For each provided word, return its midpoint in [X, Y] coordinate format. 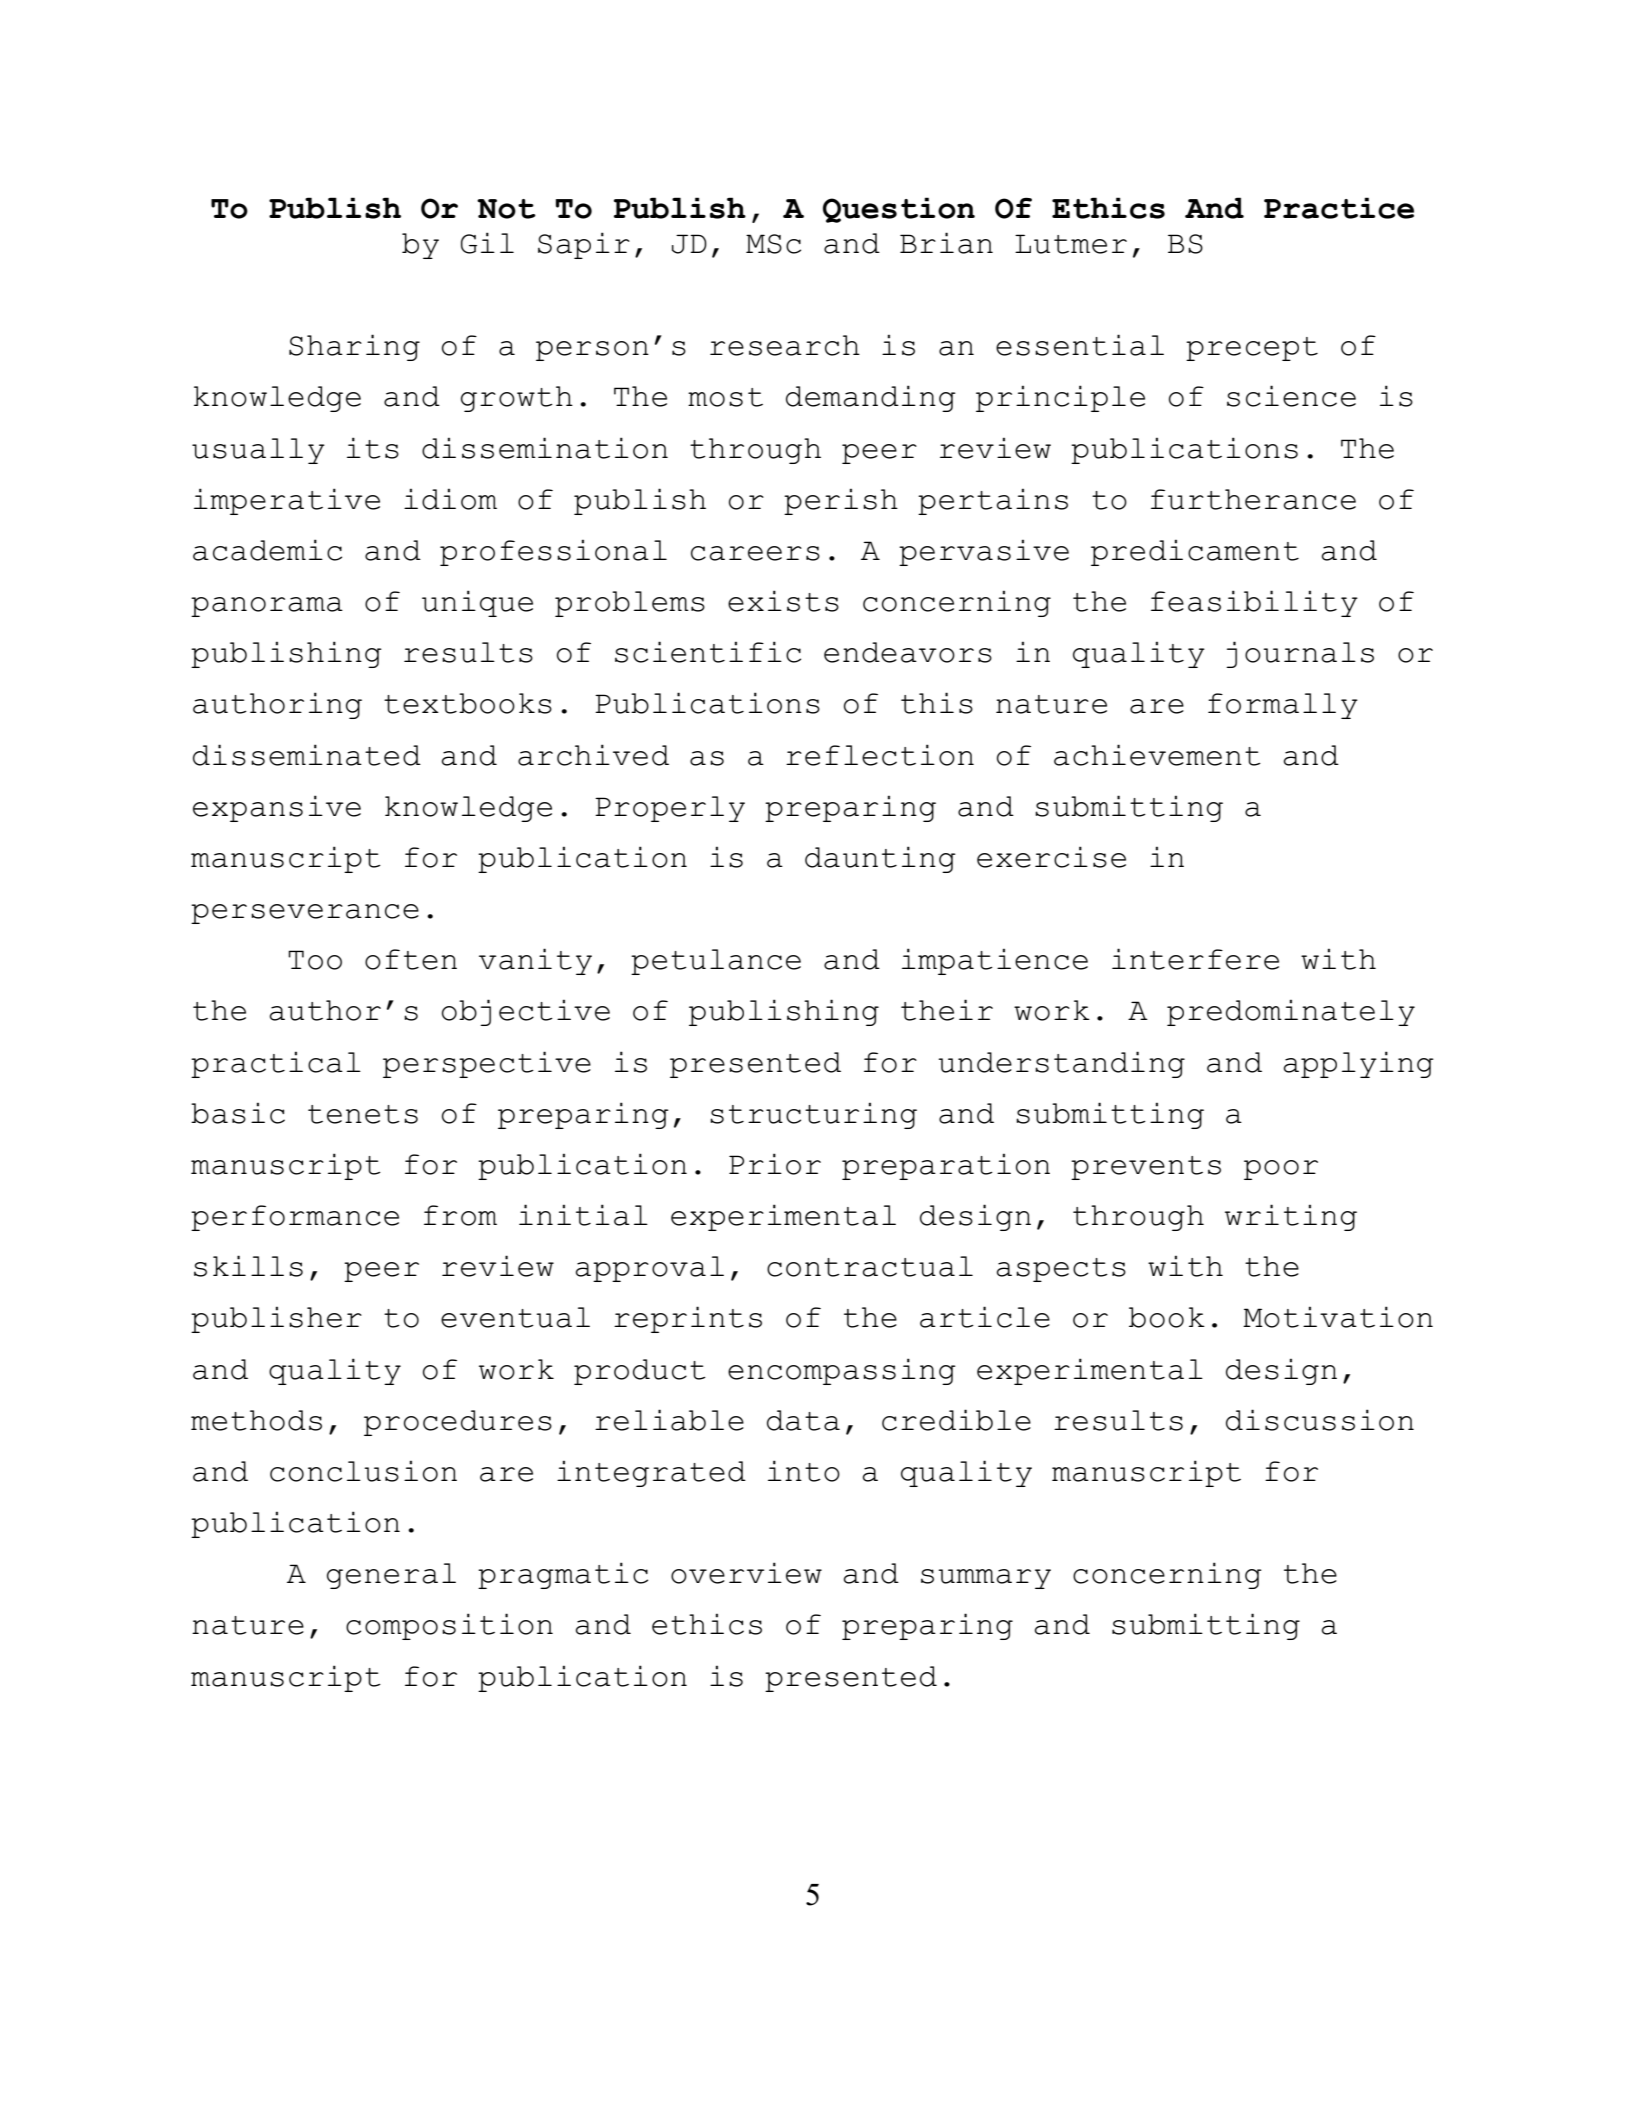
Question [899, 210]
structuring [813, 1115]
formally [1283, 706]
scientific [708, 652]
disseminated [307, 755]
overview [746, 1573]
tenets [363, 1114]
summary [986, 1579]
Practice [1339, 208]
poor [1281, 1170]
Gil [487, 243]
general [391, 1576]
